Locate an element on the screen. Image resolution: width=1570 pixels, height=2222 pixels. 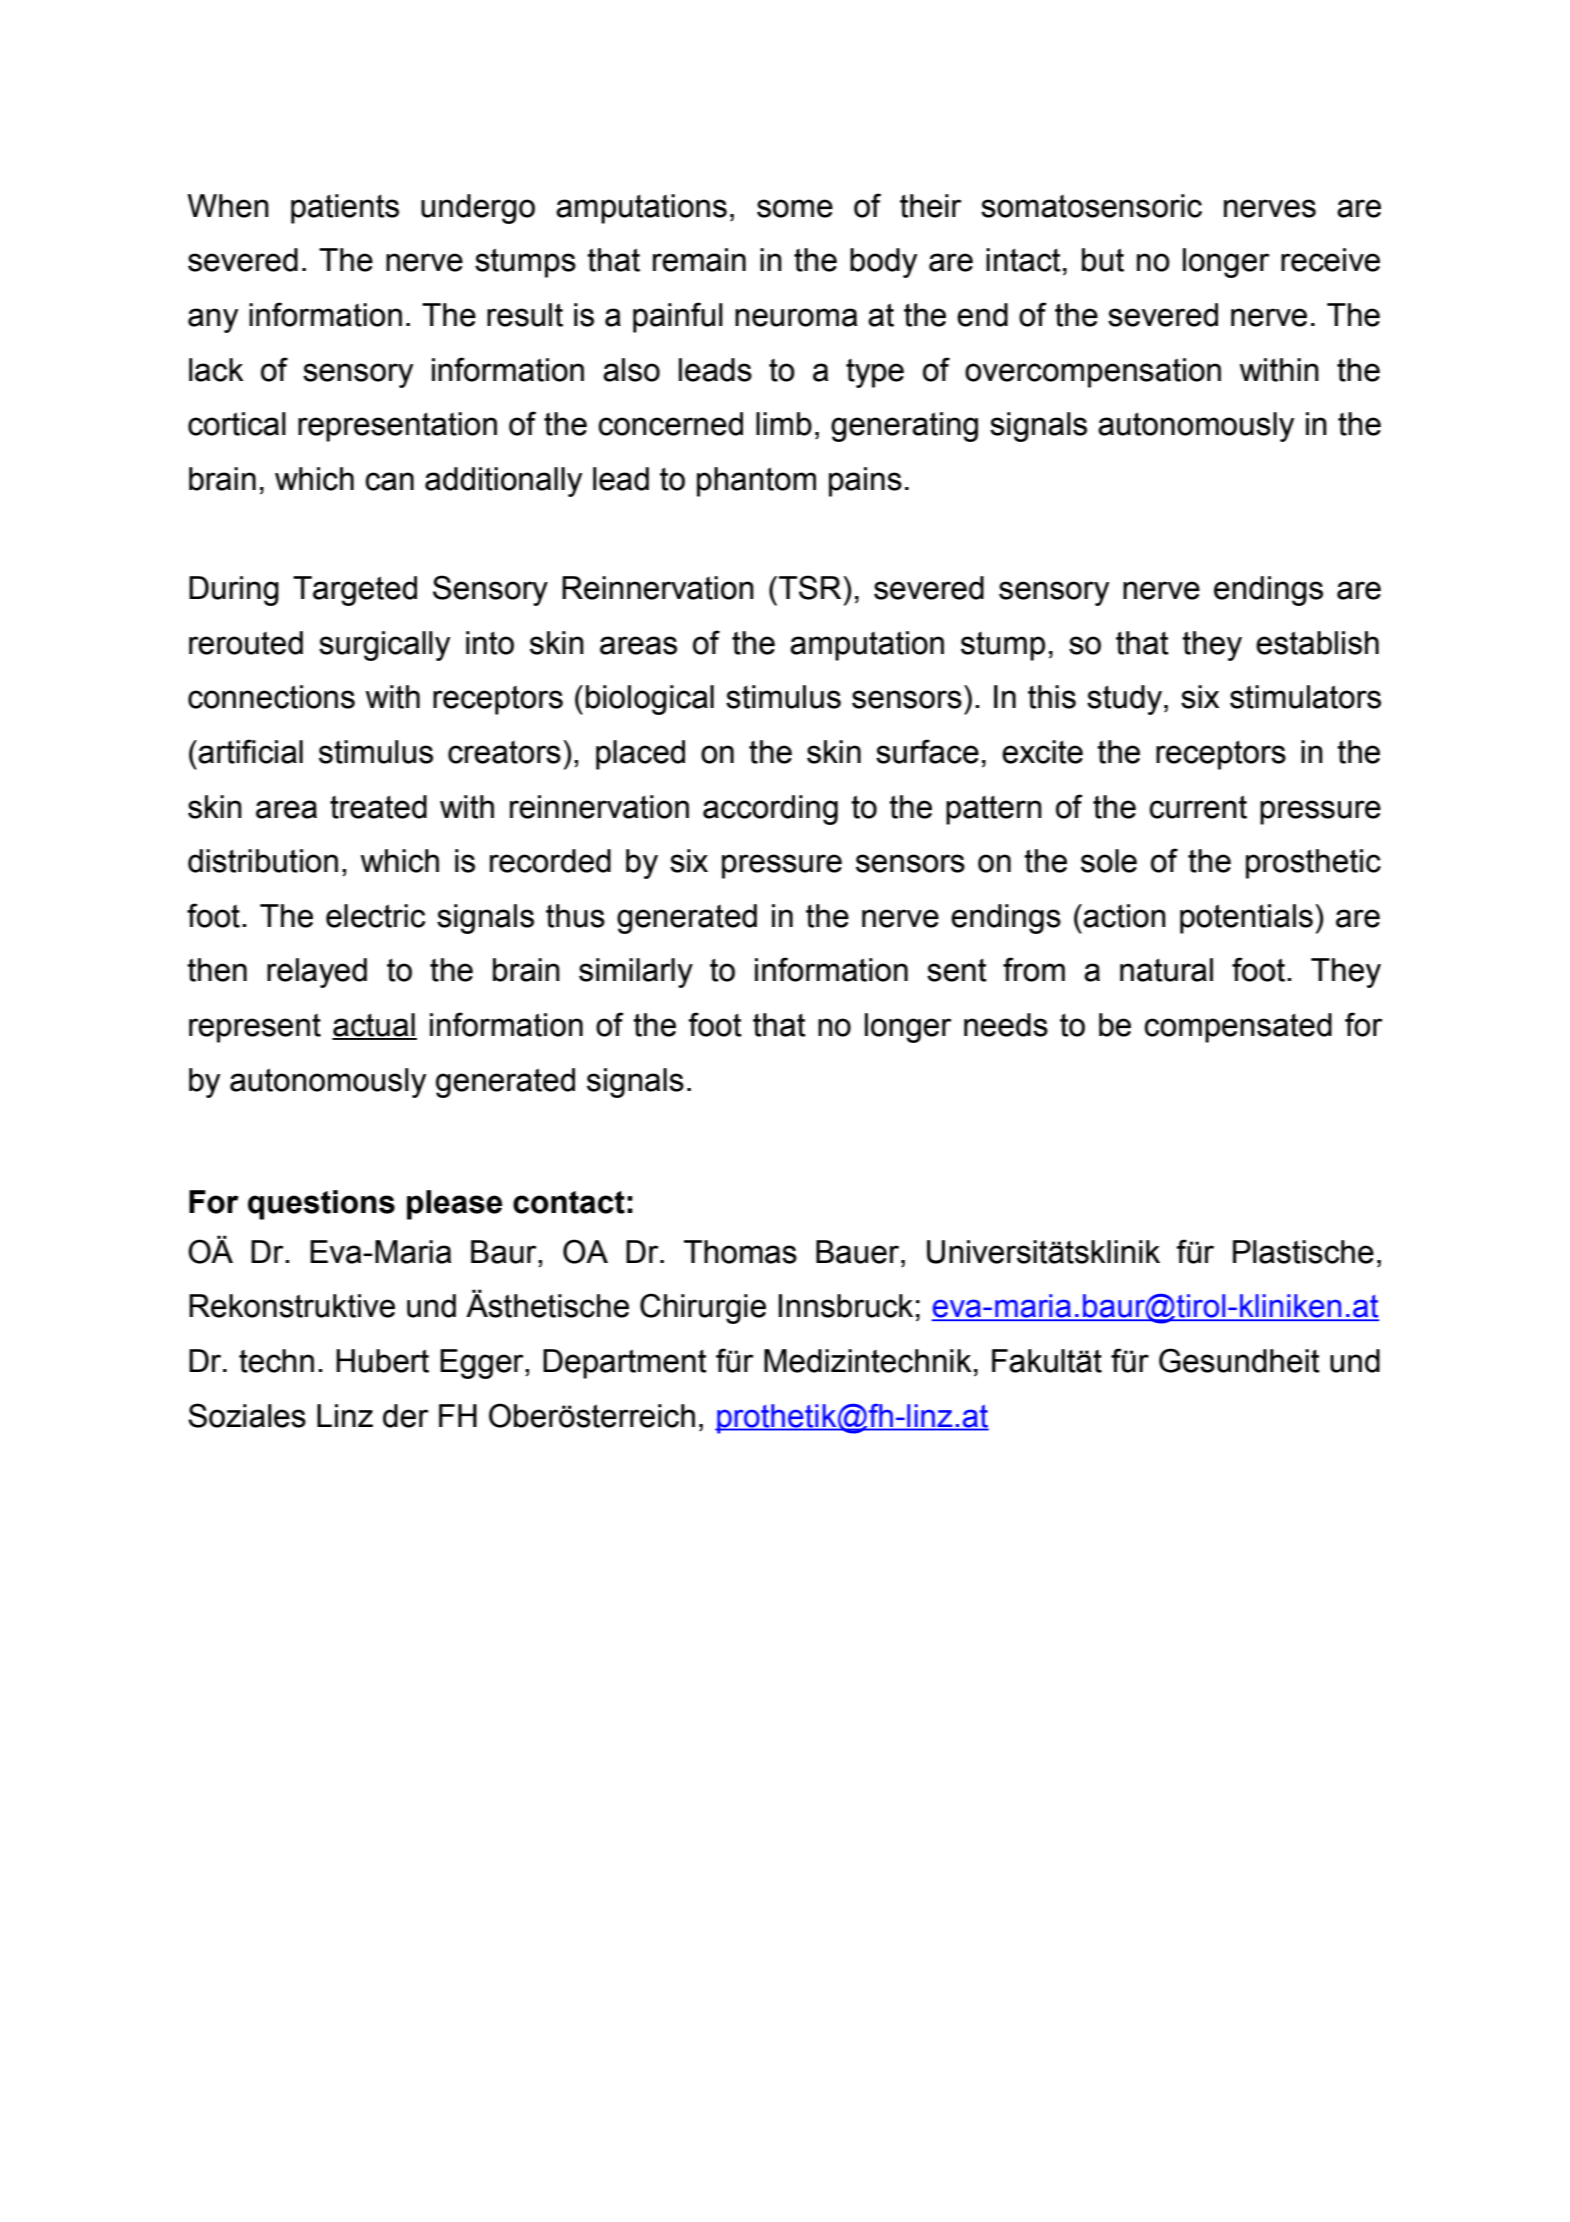
receive is located at coordinates (1330, 260).
